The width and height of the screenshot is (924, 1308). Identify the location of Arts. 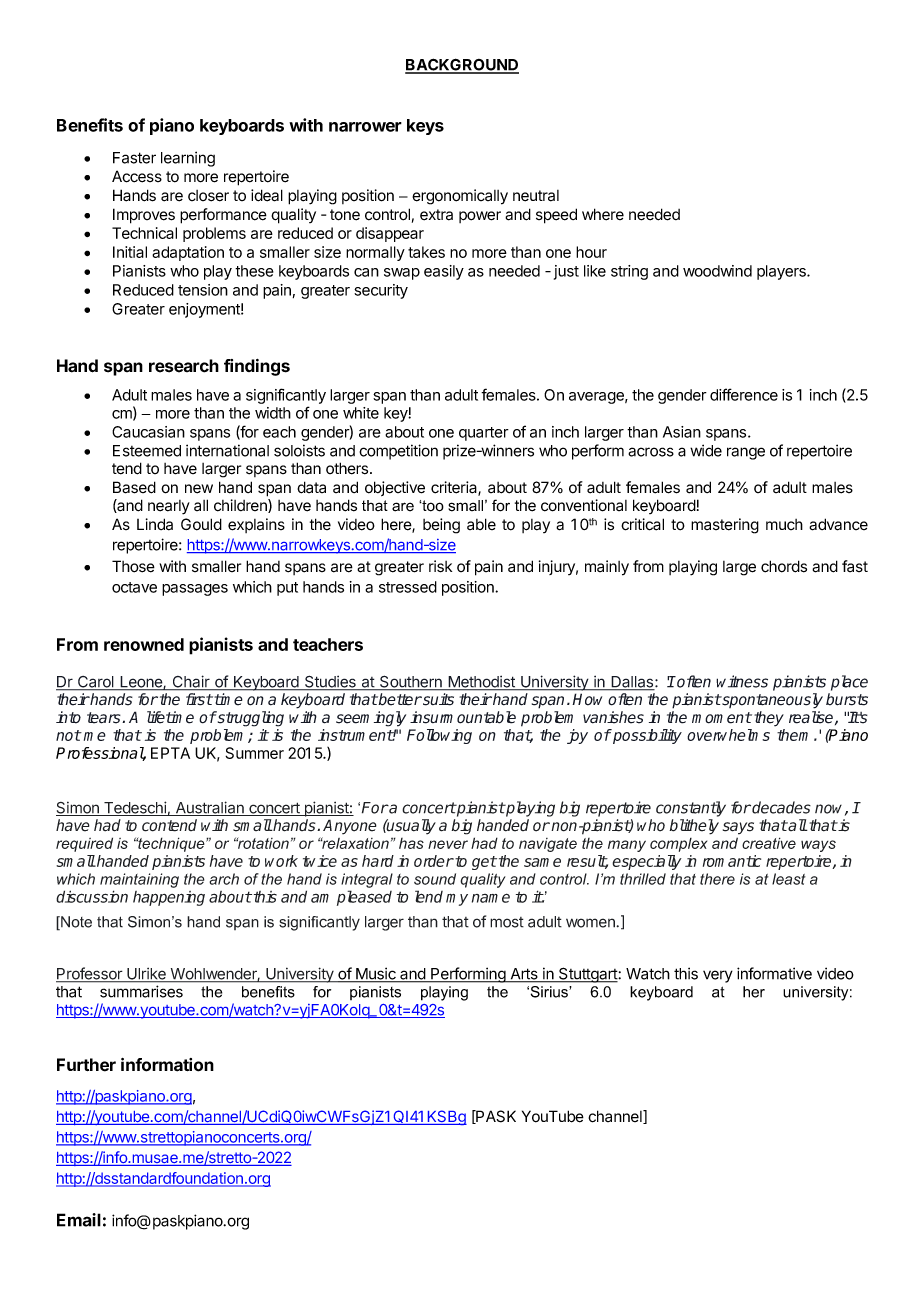
(524, 975).
